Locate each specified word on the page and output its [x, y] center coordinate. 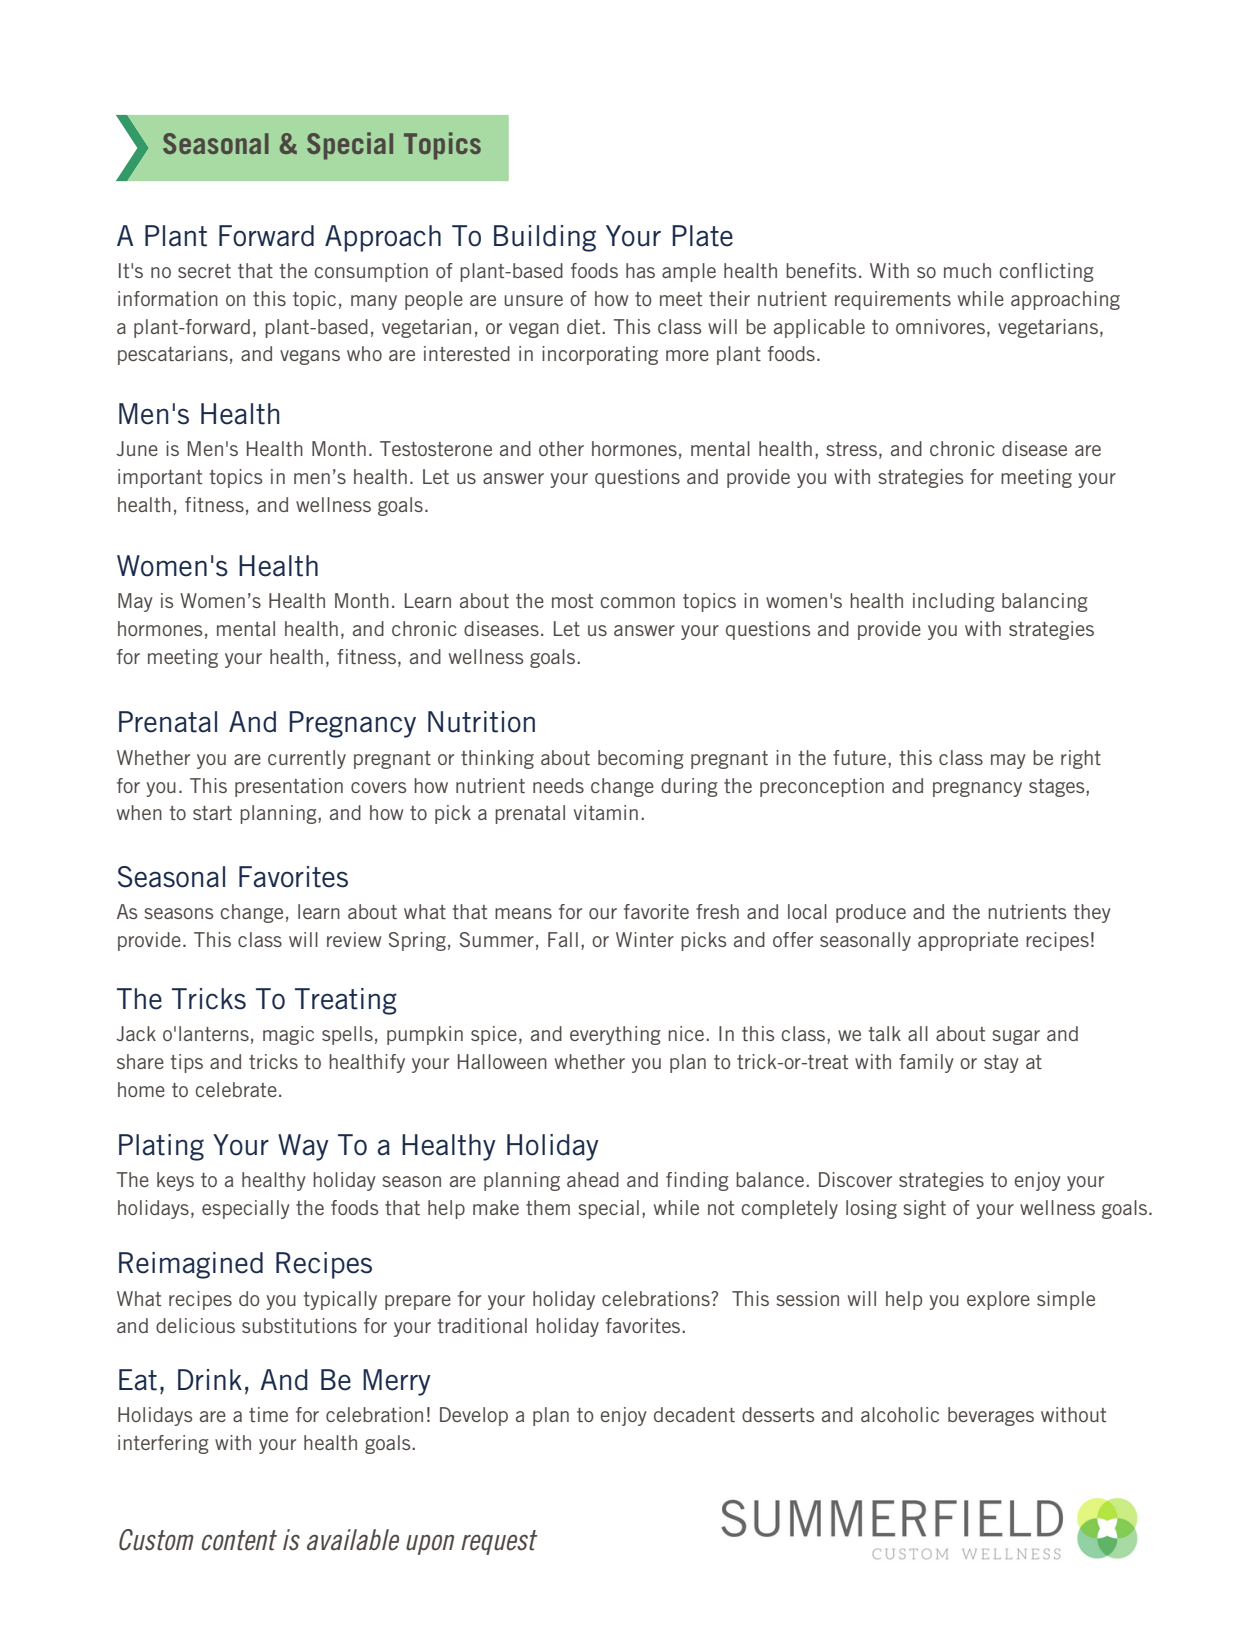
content [239, 1540]
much [967, 270]
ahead [593, 1179]
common [637, 602]
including [954, 602]
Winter [645, 939]
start [212, 813]
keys [175, 1181]
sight [924, 1209]
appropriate [968, 941]
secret [204, 271]
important [160, 478]
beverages [991, 1416]
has [640, 270]
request [499, 1542]
